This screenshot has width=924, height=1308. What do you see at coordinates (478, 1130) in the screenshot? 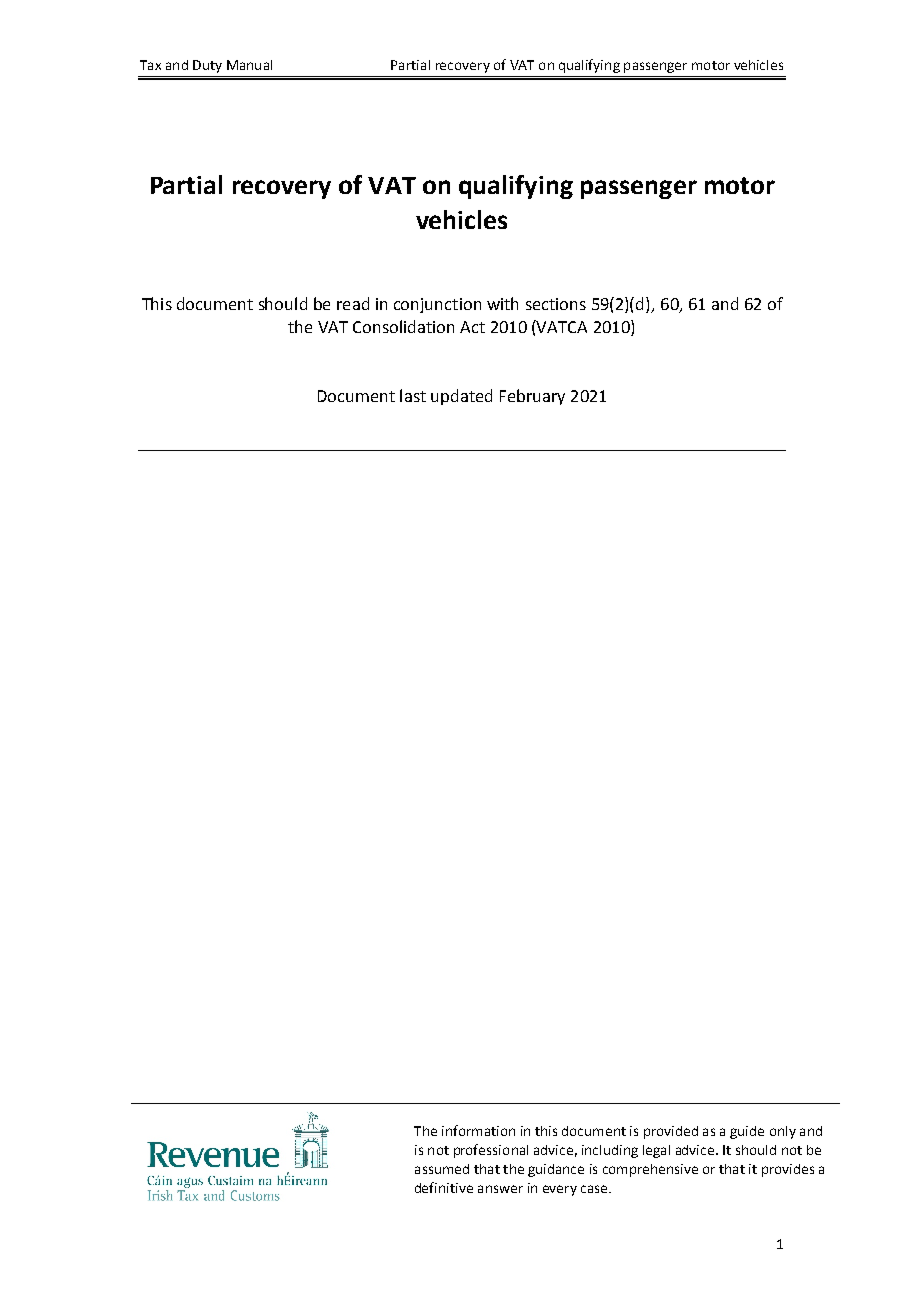
I see `information` at bounding box center [478, 1130].
